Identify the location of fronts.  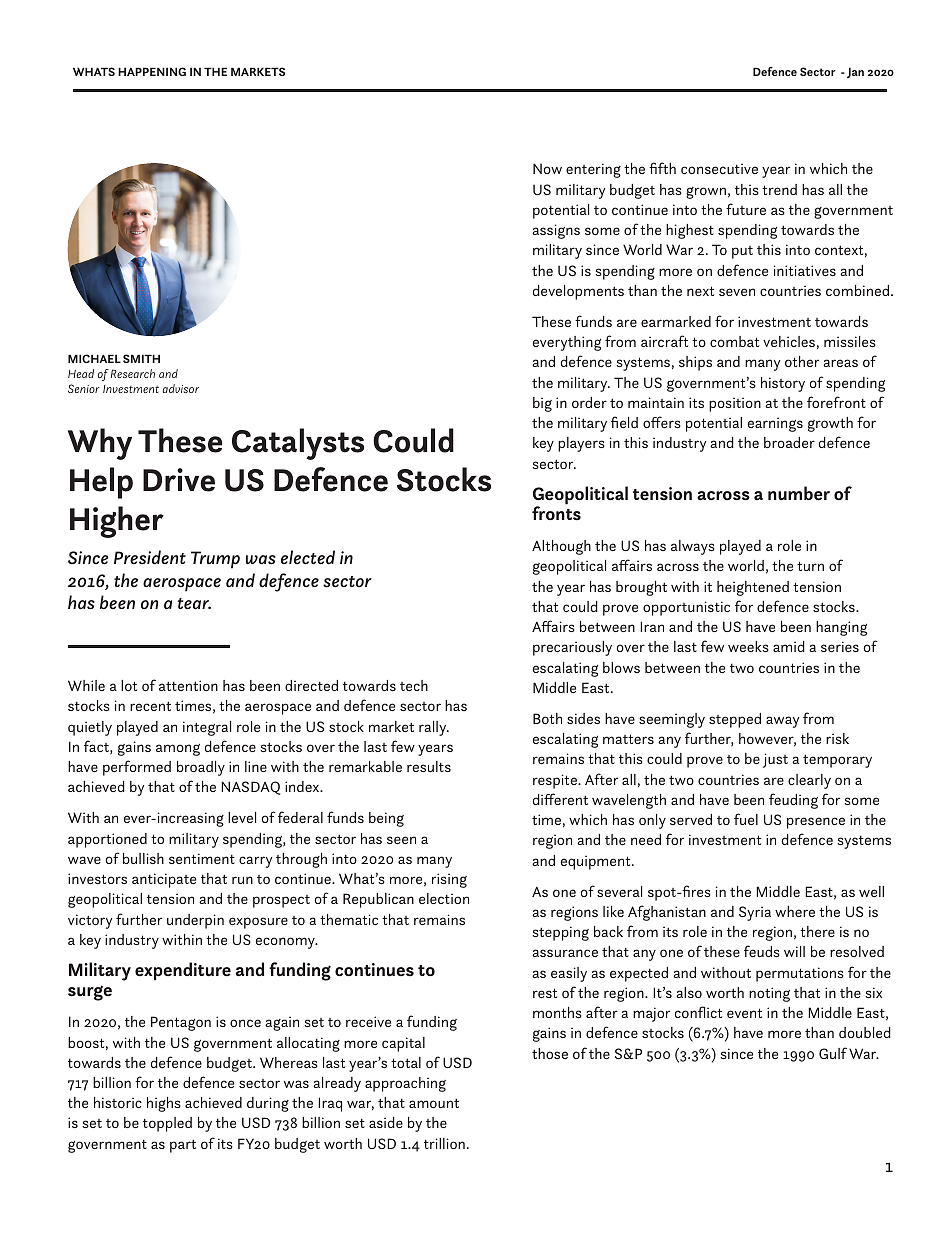
(556, 512).
